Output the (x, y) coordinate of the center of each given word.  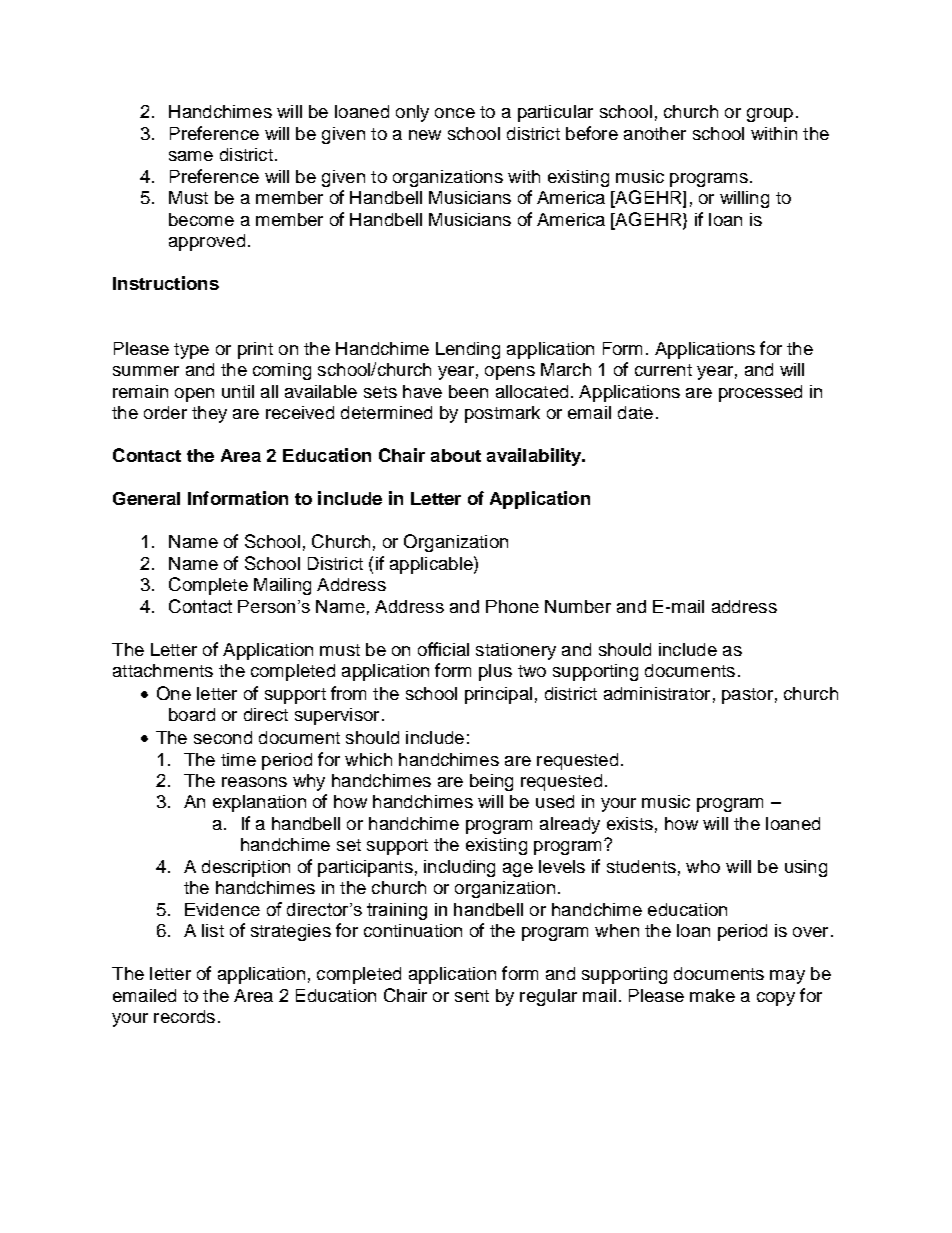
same (191, 156)
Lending (468, 350)
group (770, 115)
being (491, 782)
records (184, 1016)
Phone (512, 606)
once (455, 113)
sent (472, 996)
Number (578, 606)
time (238, 759)
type (191, 351)
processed (760, 393)
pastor (747, 696)
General (146, 498)
